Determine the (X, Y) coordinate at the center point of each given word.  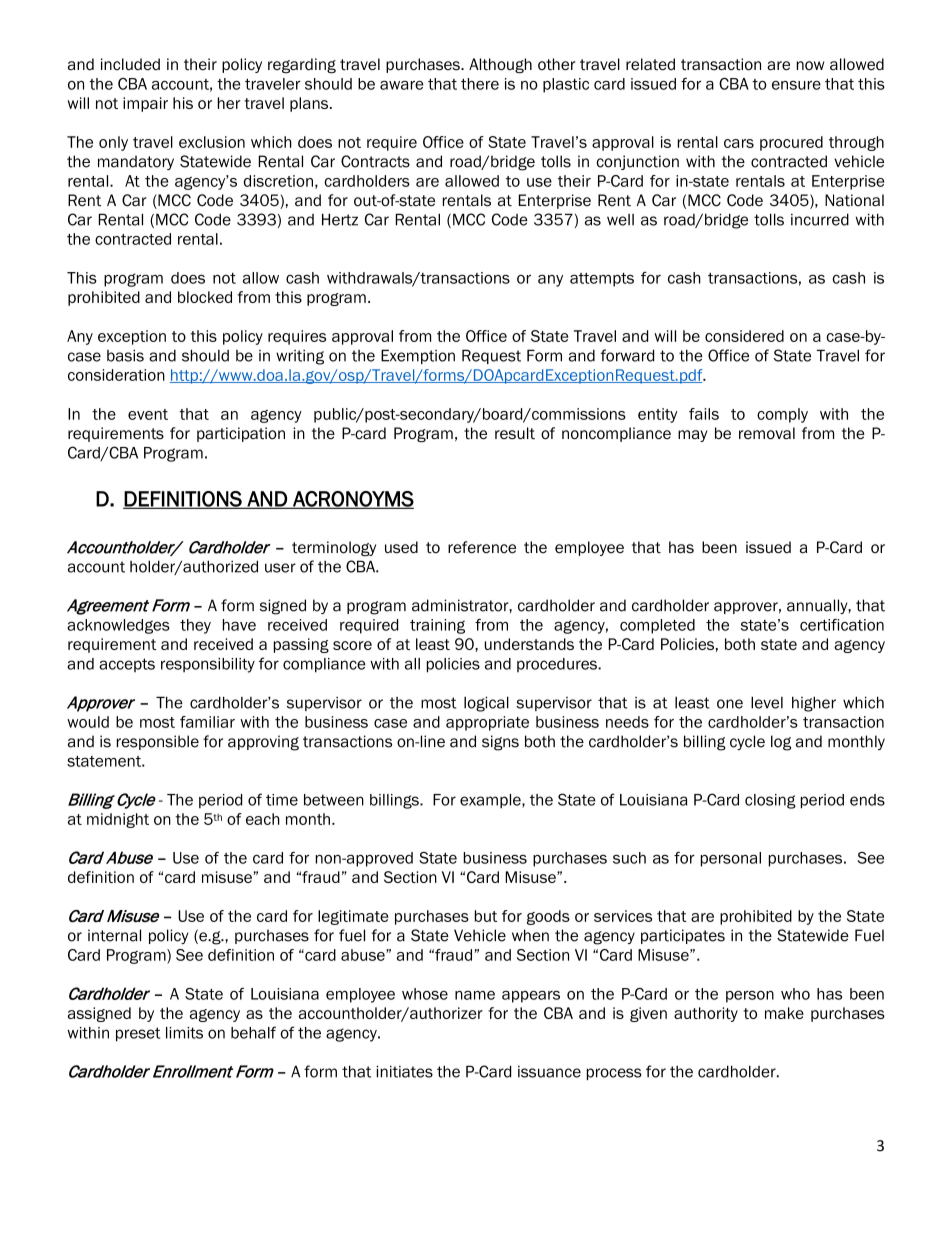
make (784, 1013)
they (195, 626)
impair (145, 104)
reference (482, 547)
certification (842, 625)
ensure (796, 85)
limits (184, 1033)
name (475, 995)
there (480, 84)
